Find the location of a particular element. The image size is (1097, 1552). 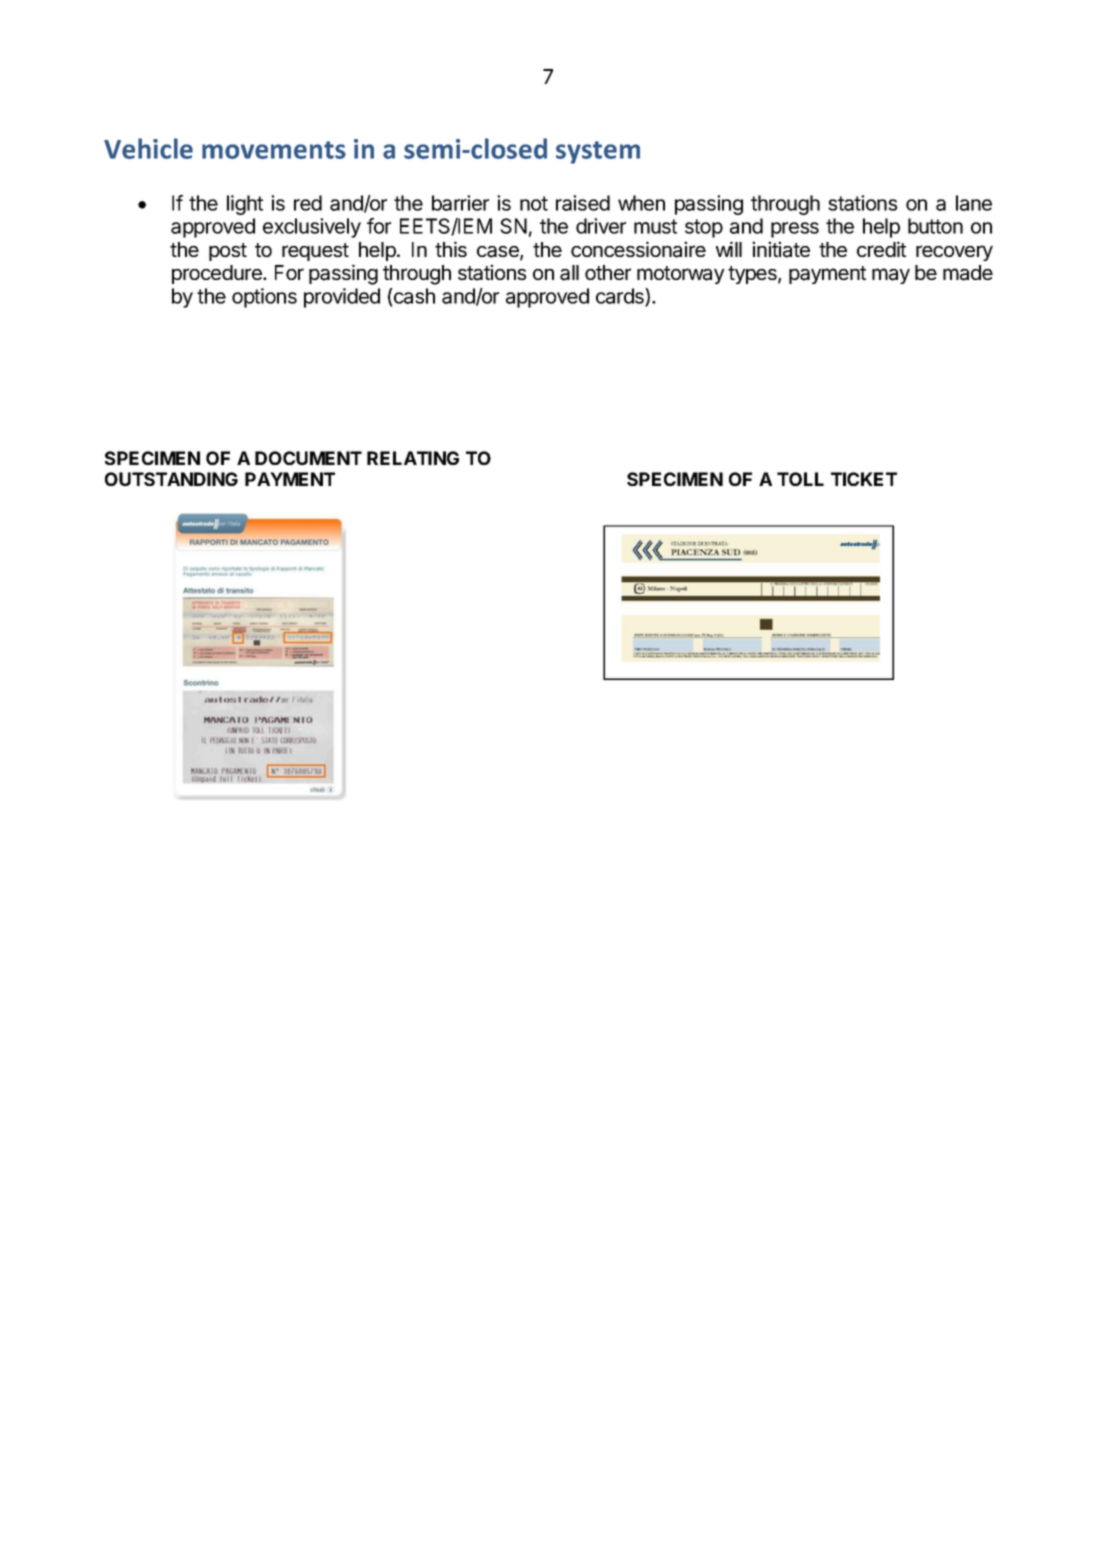

TICKET is located at coordinates (864, 479).
